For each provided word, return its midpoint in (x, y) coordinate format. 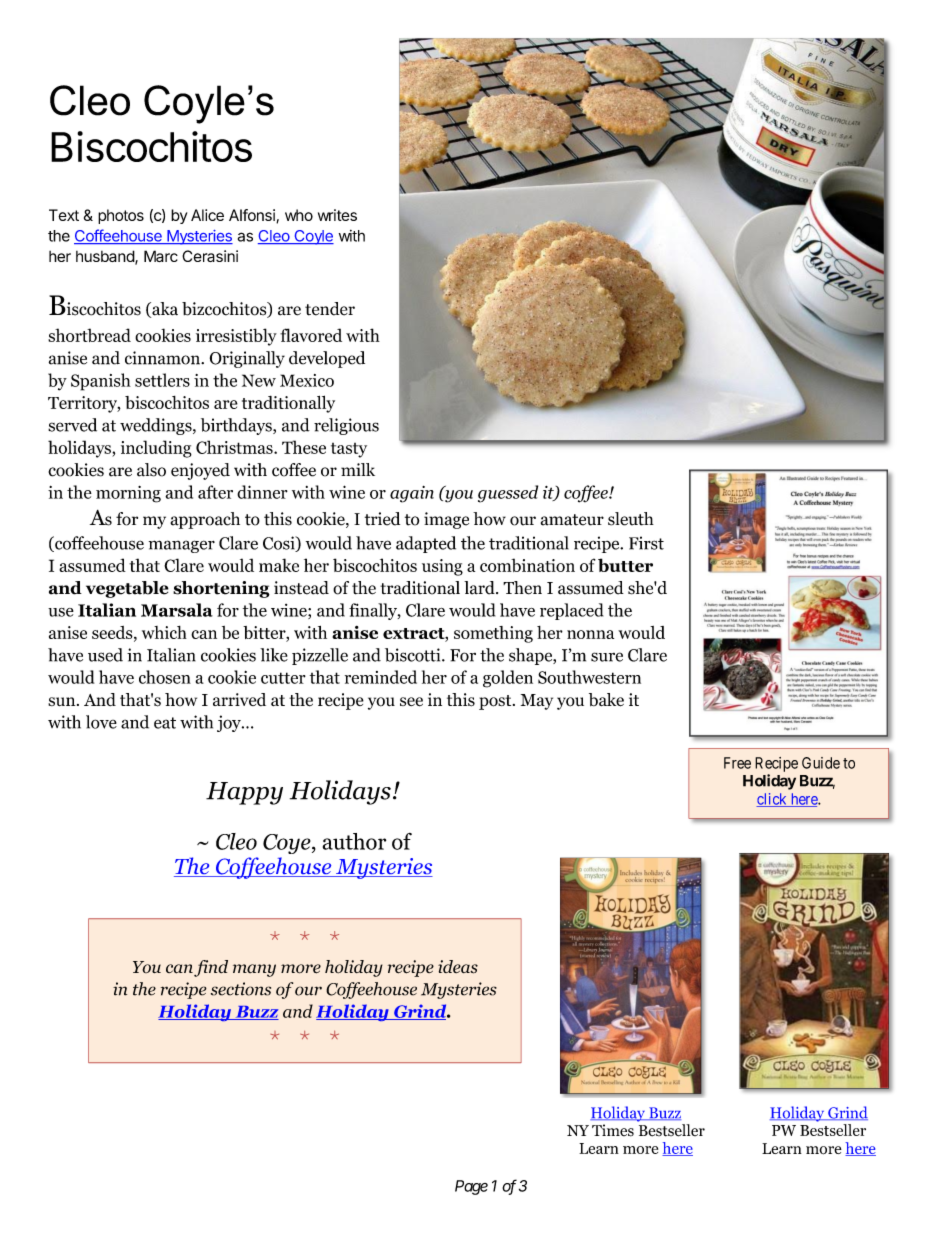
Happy (244, 793)
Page (471, 1187)
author (354, 841)
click (772, 800)
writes (337, 215)
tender (330, 309)
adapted (426, 544)
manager (182, 546)
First (646, 543)
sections (241, 989)
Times (613, 1130)
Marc (161, 256)
